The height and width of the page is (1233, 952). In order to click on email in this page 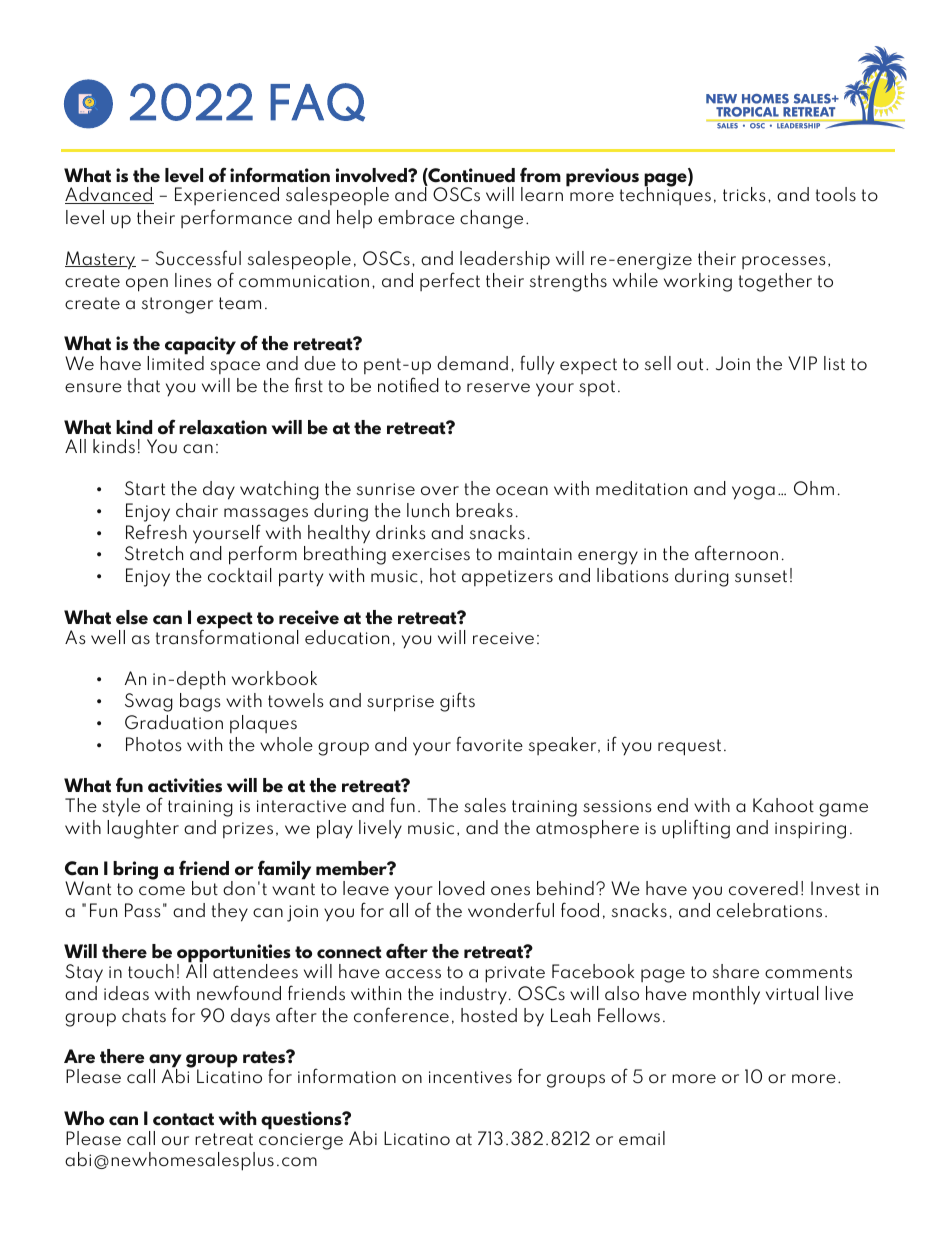, I will do `click(642, 1138)`.
